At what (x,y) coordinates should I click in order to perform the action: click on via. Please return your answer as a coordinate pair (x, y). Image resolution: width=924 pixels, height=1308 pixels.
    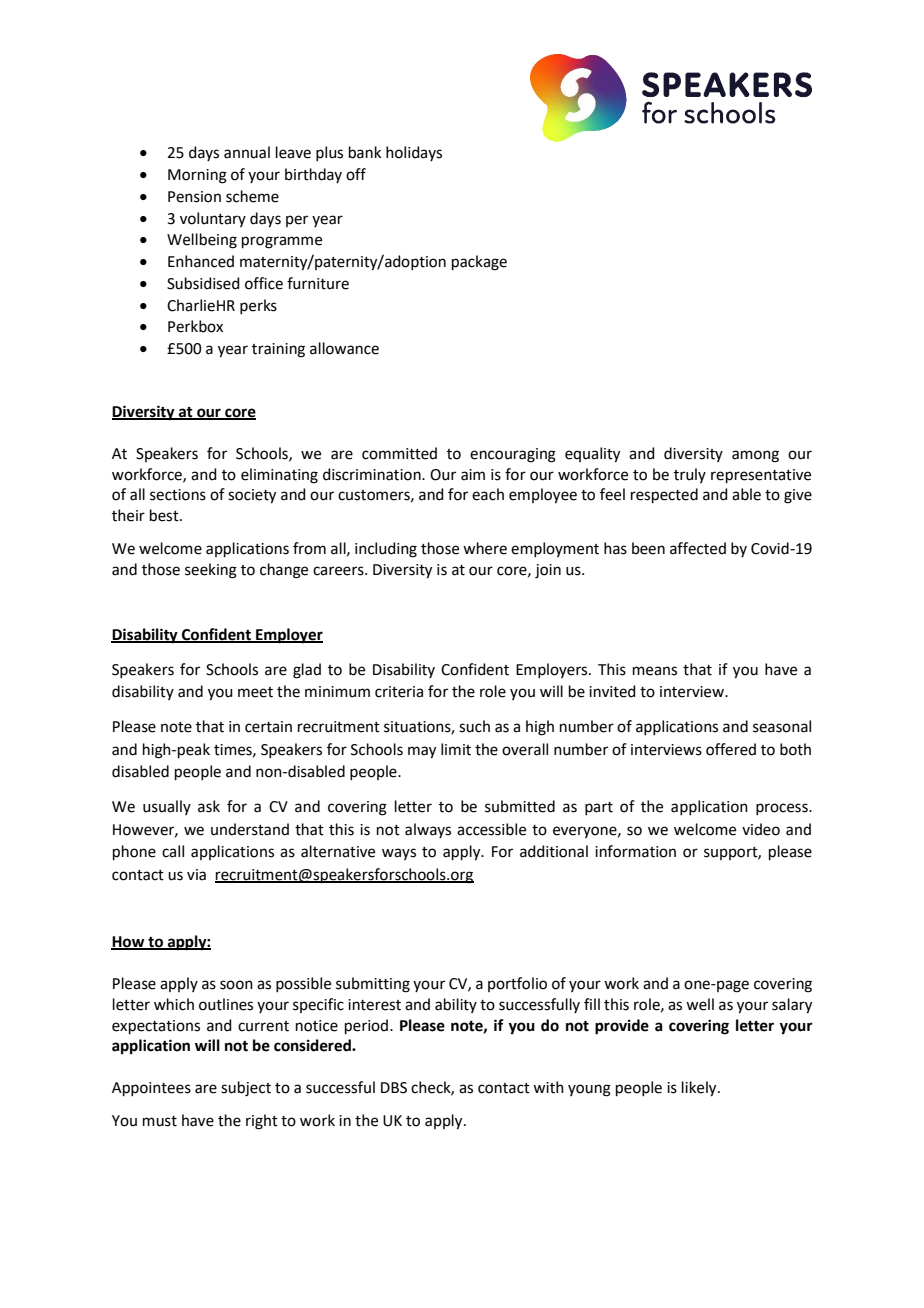
    Looking at the image, I should click on (196, 875).
